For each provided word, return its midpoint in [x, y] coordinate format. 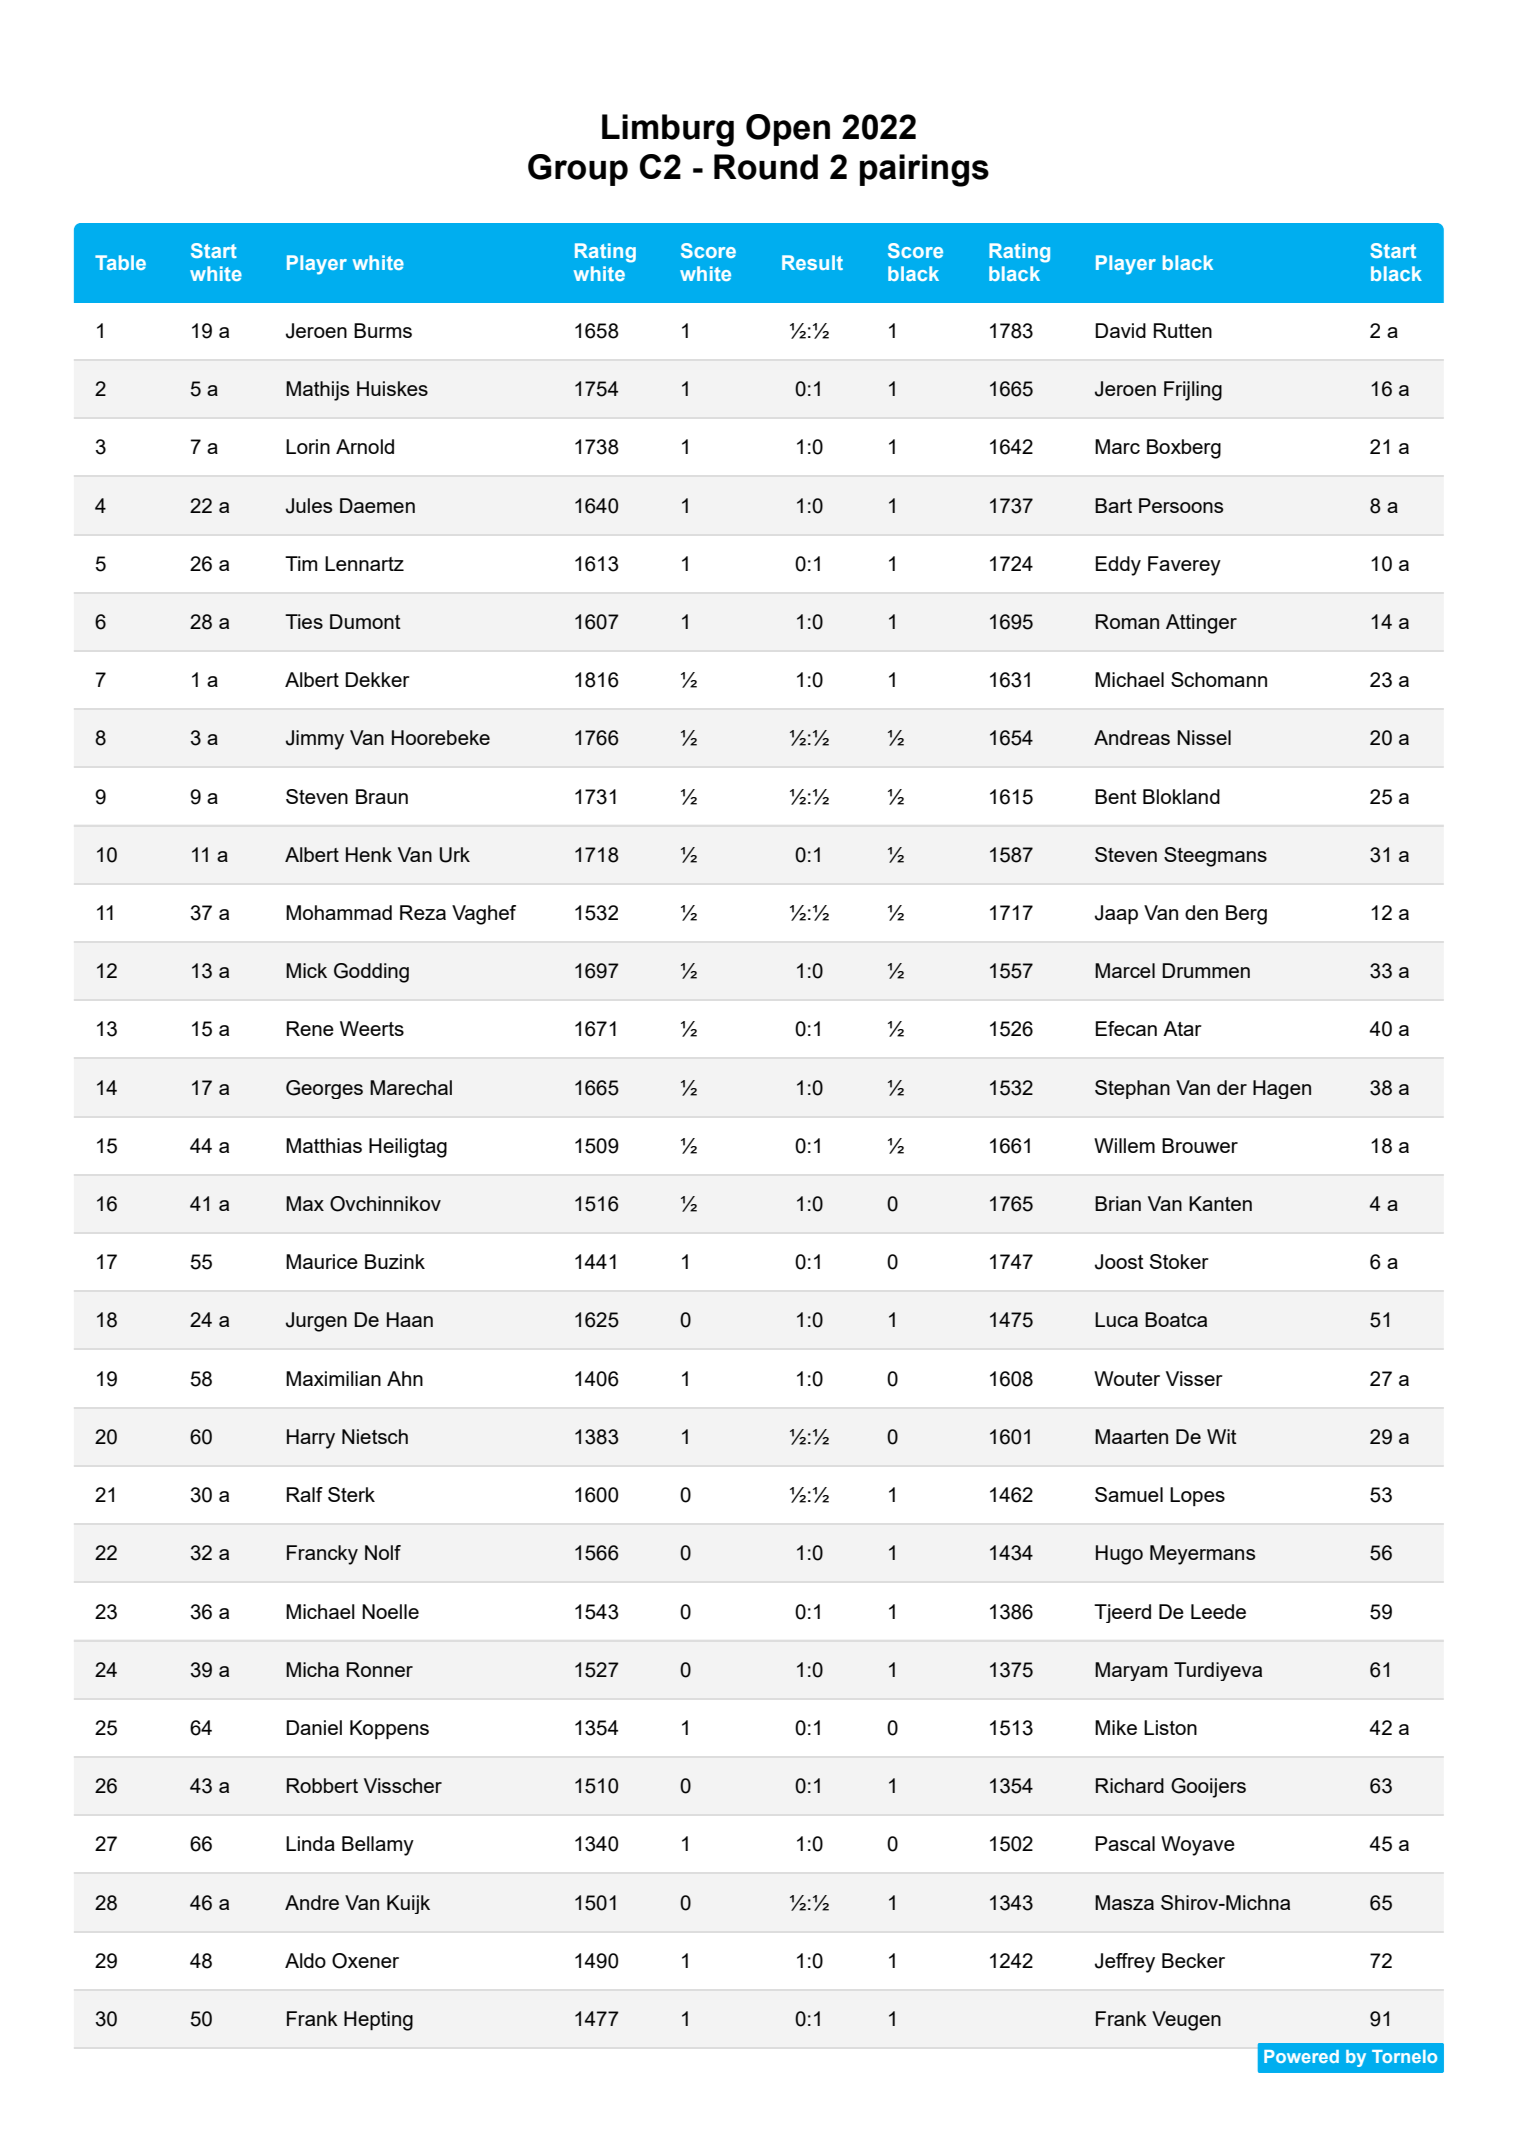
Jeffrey [1125, 1963]
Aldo [305, 1960]
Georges [324, 1089]
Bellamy [378, 1846]
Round [766, 167]
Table [120, 262]
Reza [423, 912]
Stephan [1132, 1089]
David [1120, 330]
